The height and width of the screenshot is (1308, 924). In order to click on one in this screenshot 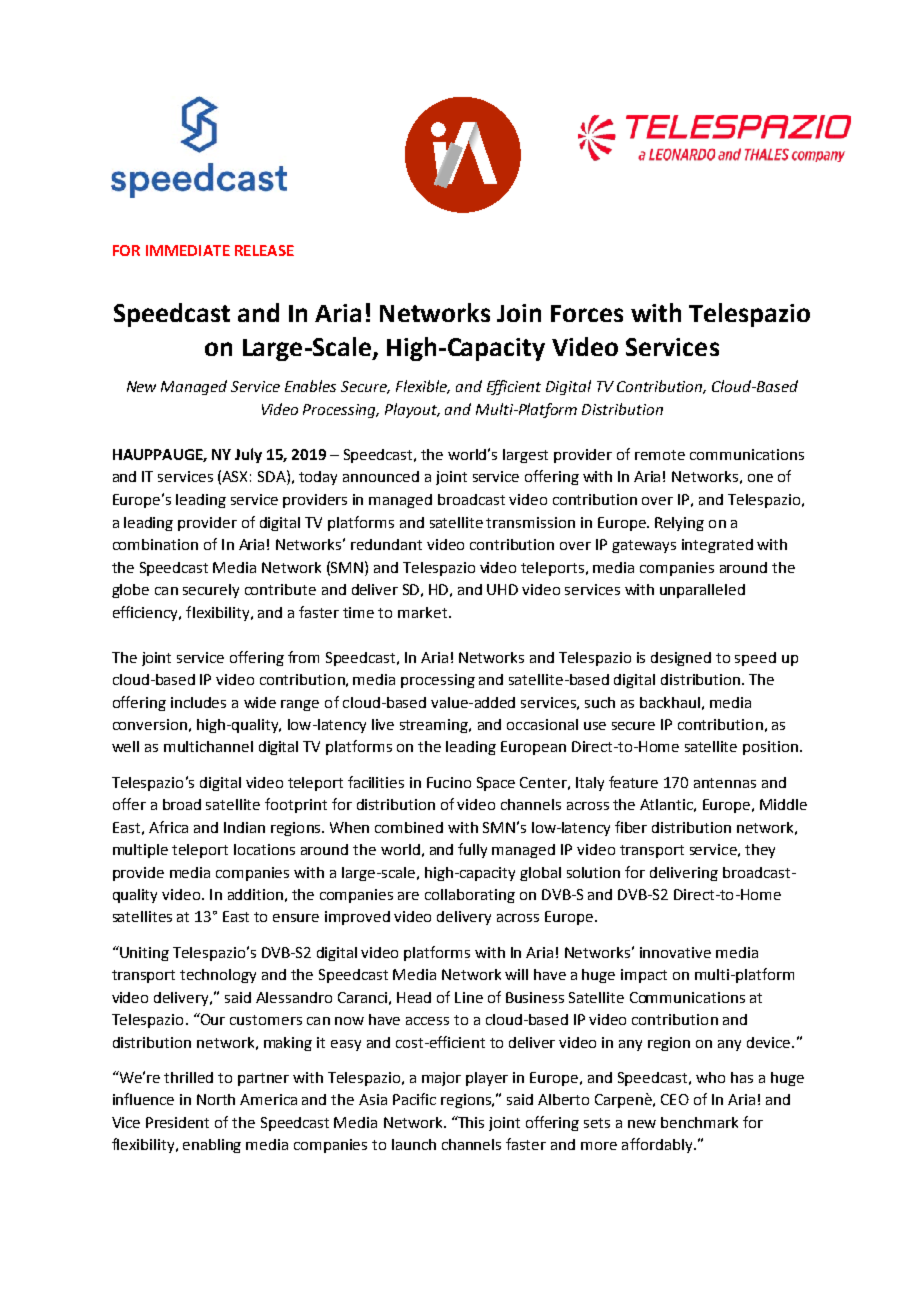, I will do `click(760, 478)`.
